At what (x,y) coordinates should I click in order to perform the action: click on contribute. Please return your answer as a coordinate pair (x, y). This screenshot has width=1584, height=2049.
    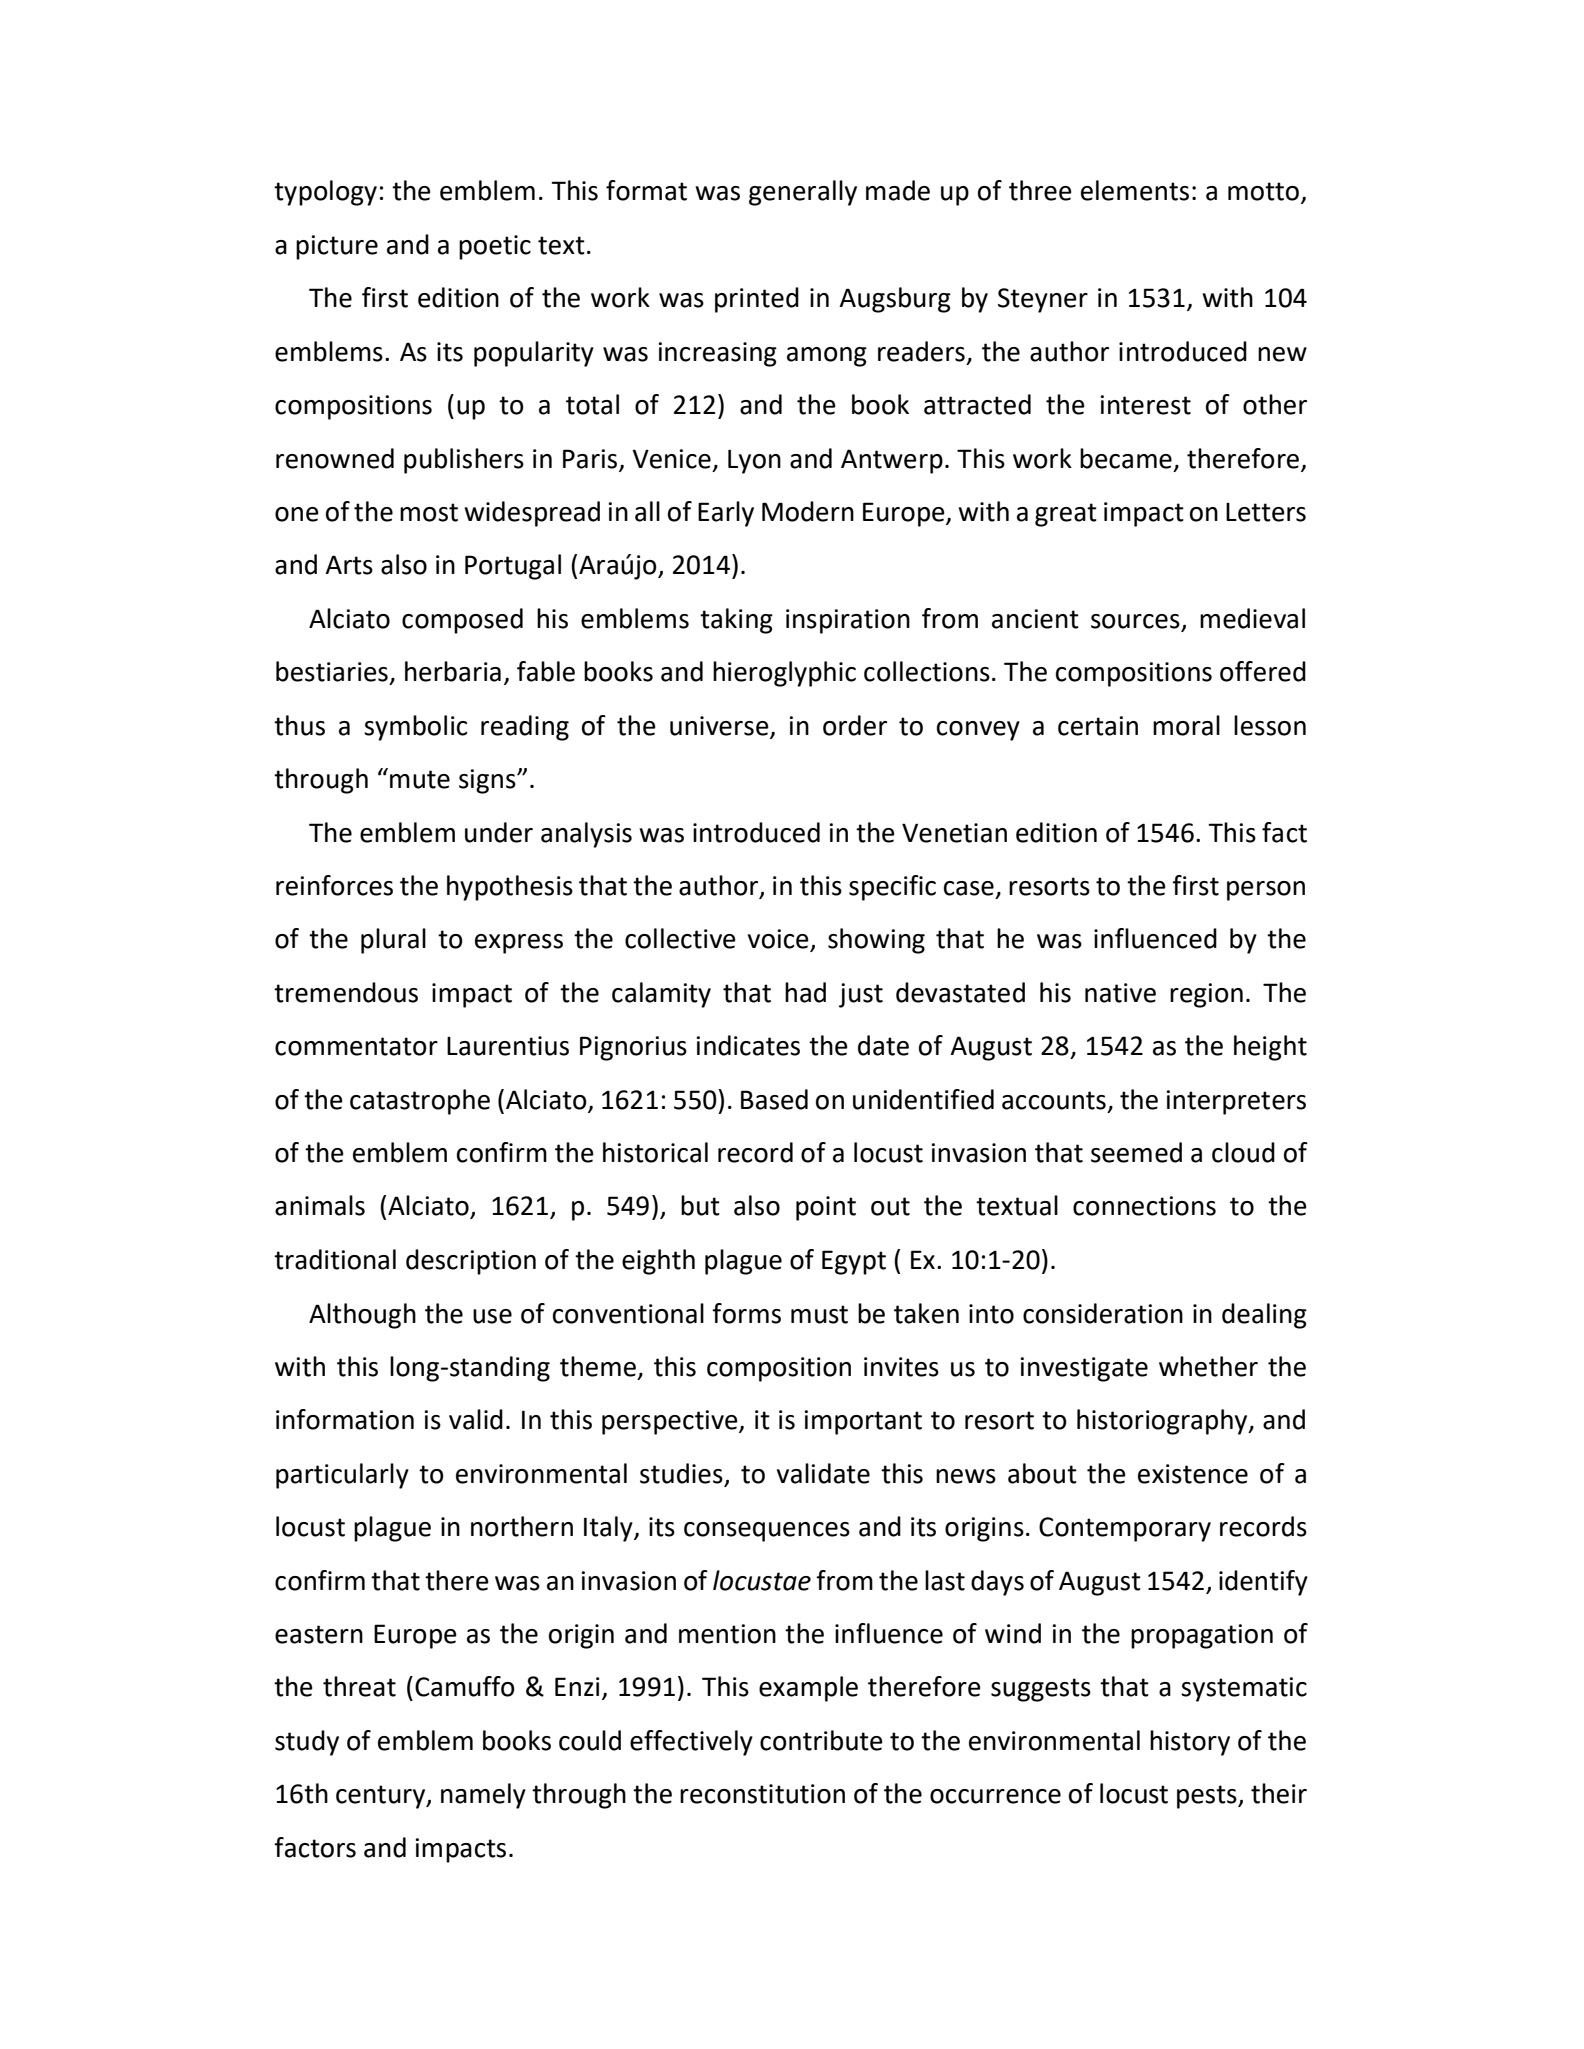
    Looking at the image, I should click on (821, 1740).
